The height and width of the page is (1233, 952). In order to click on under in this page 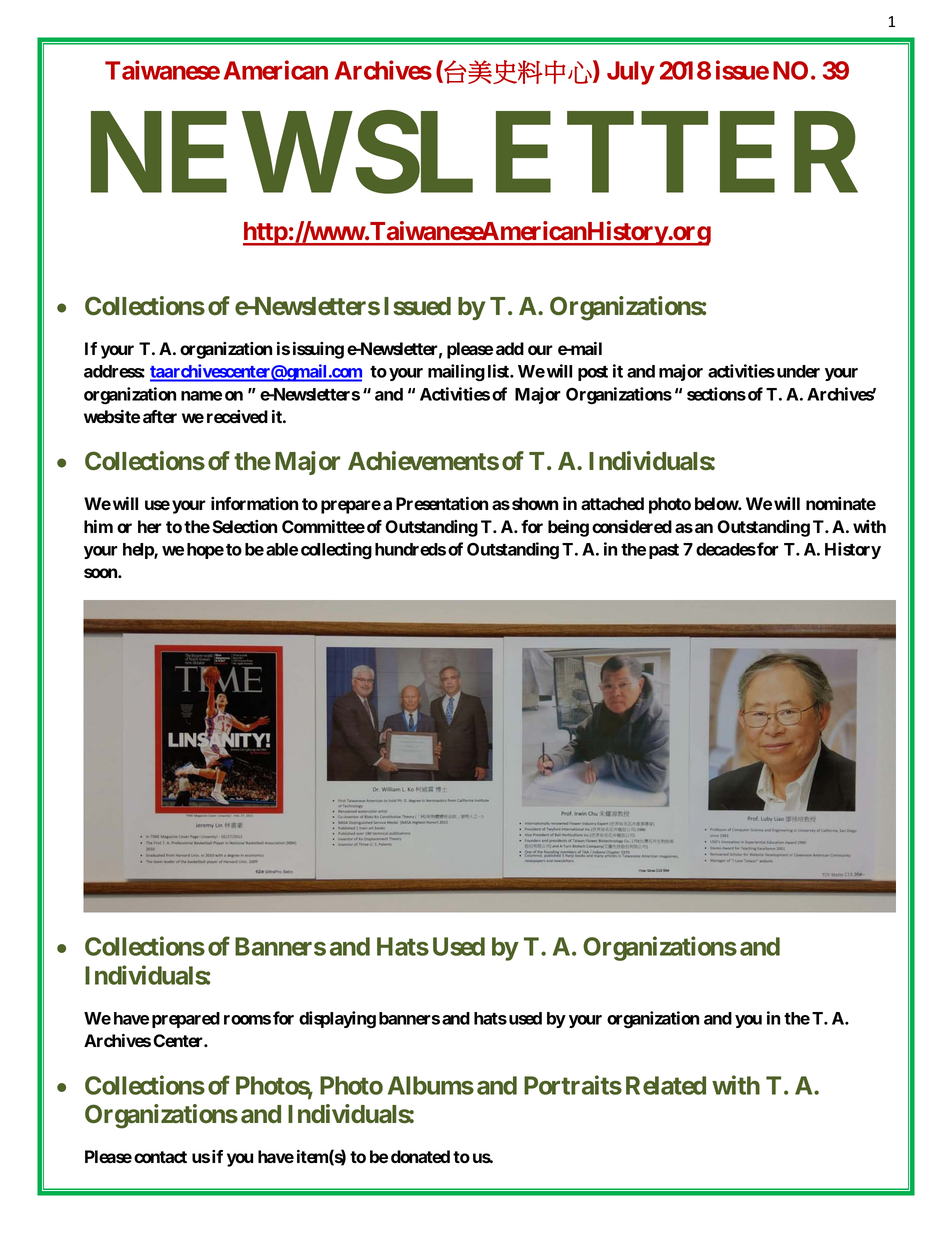, I will do `click(798, 371)`.
